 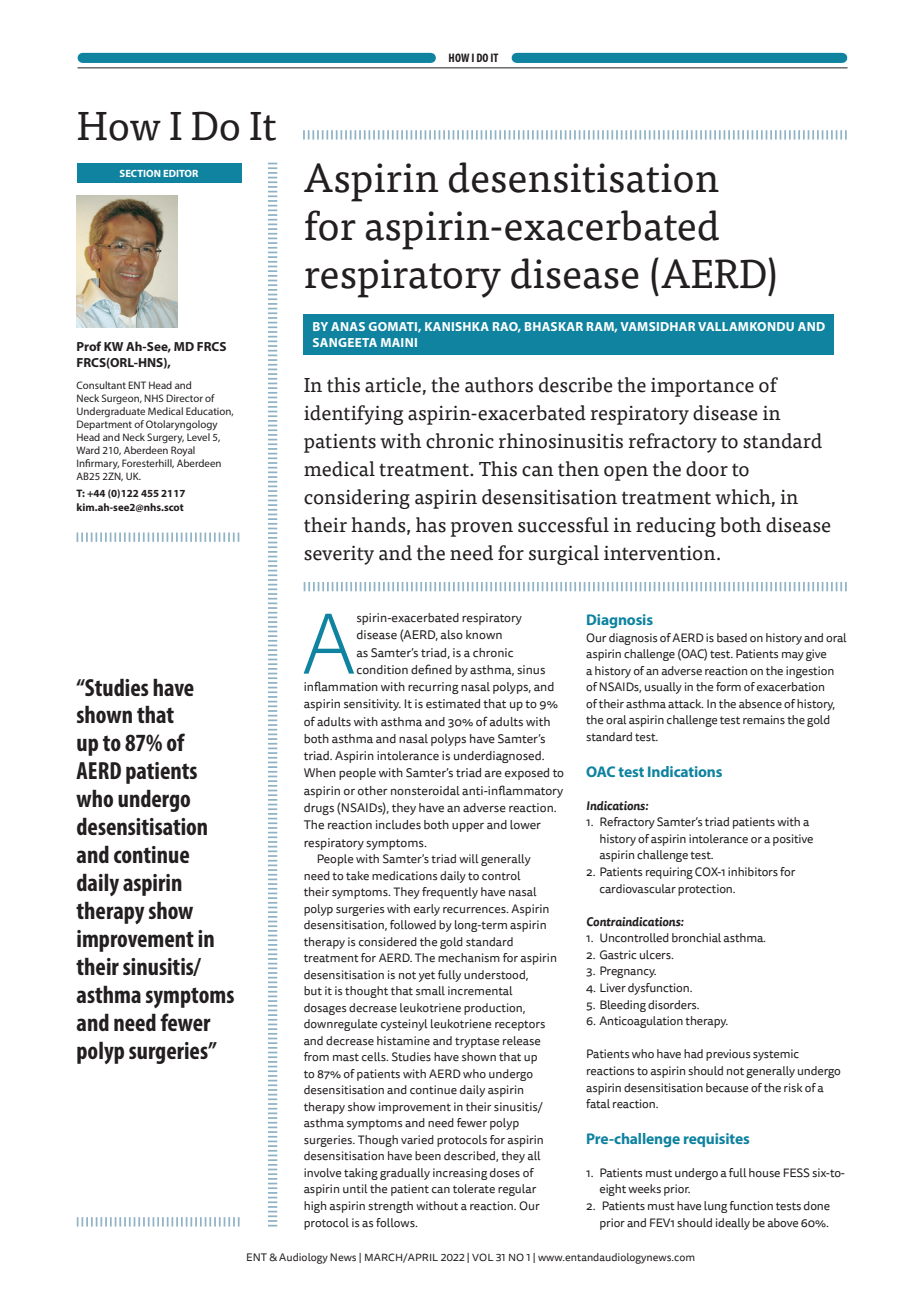 What do you see at coordinates (453, 704) in the screenshot?
I see `estimated` at bounding box center [453, 704].
